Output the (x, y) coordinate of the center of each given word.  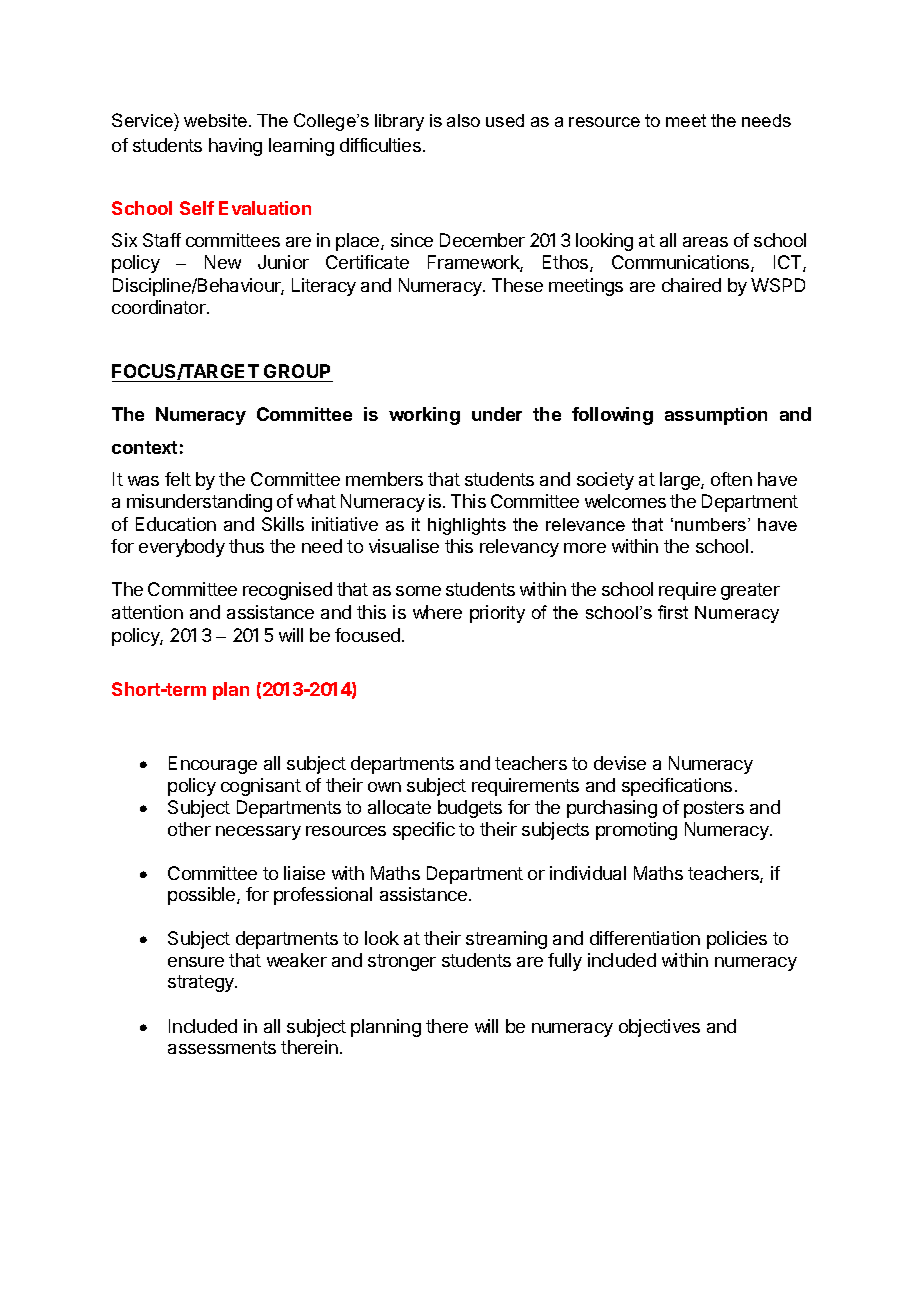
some (418, 591)
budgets (470, 809)
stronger (402, 962)
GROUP (297, 371)
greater (750, 591)
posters (714, 809)
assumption (716, 416)
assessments (222, 1047)
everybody (182, 548)
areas (705, 242)
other (189, 829)
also (463, 120)
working (424, 416)
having (235, 147)
